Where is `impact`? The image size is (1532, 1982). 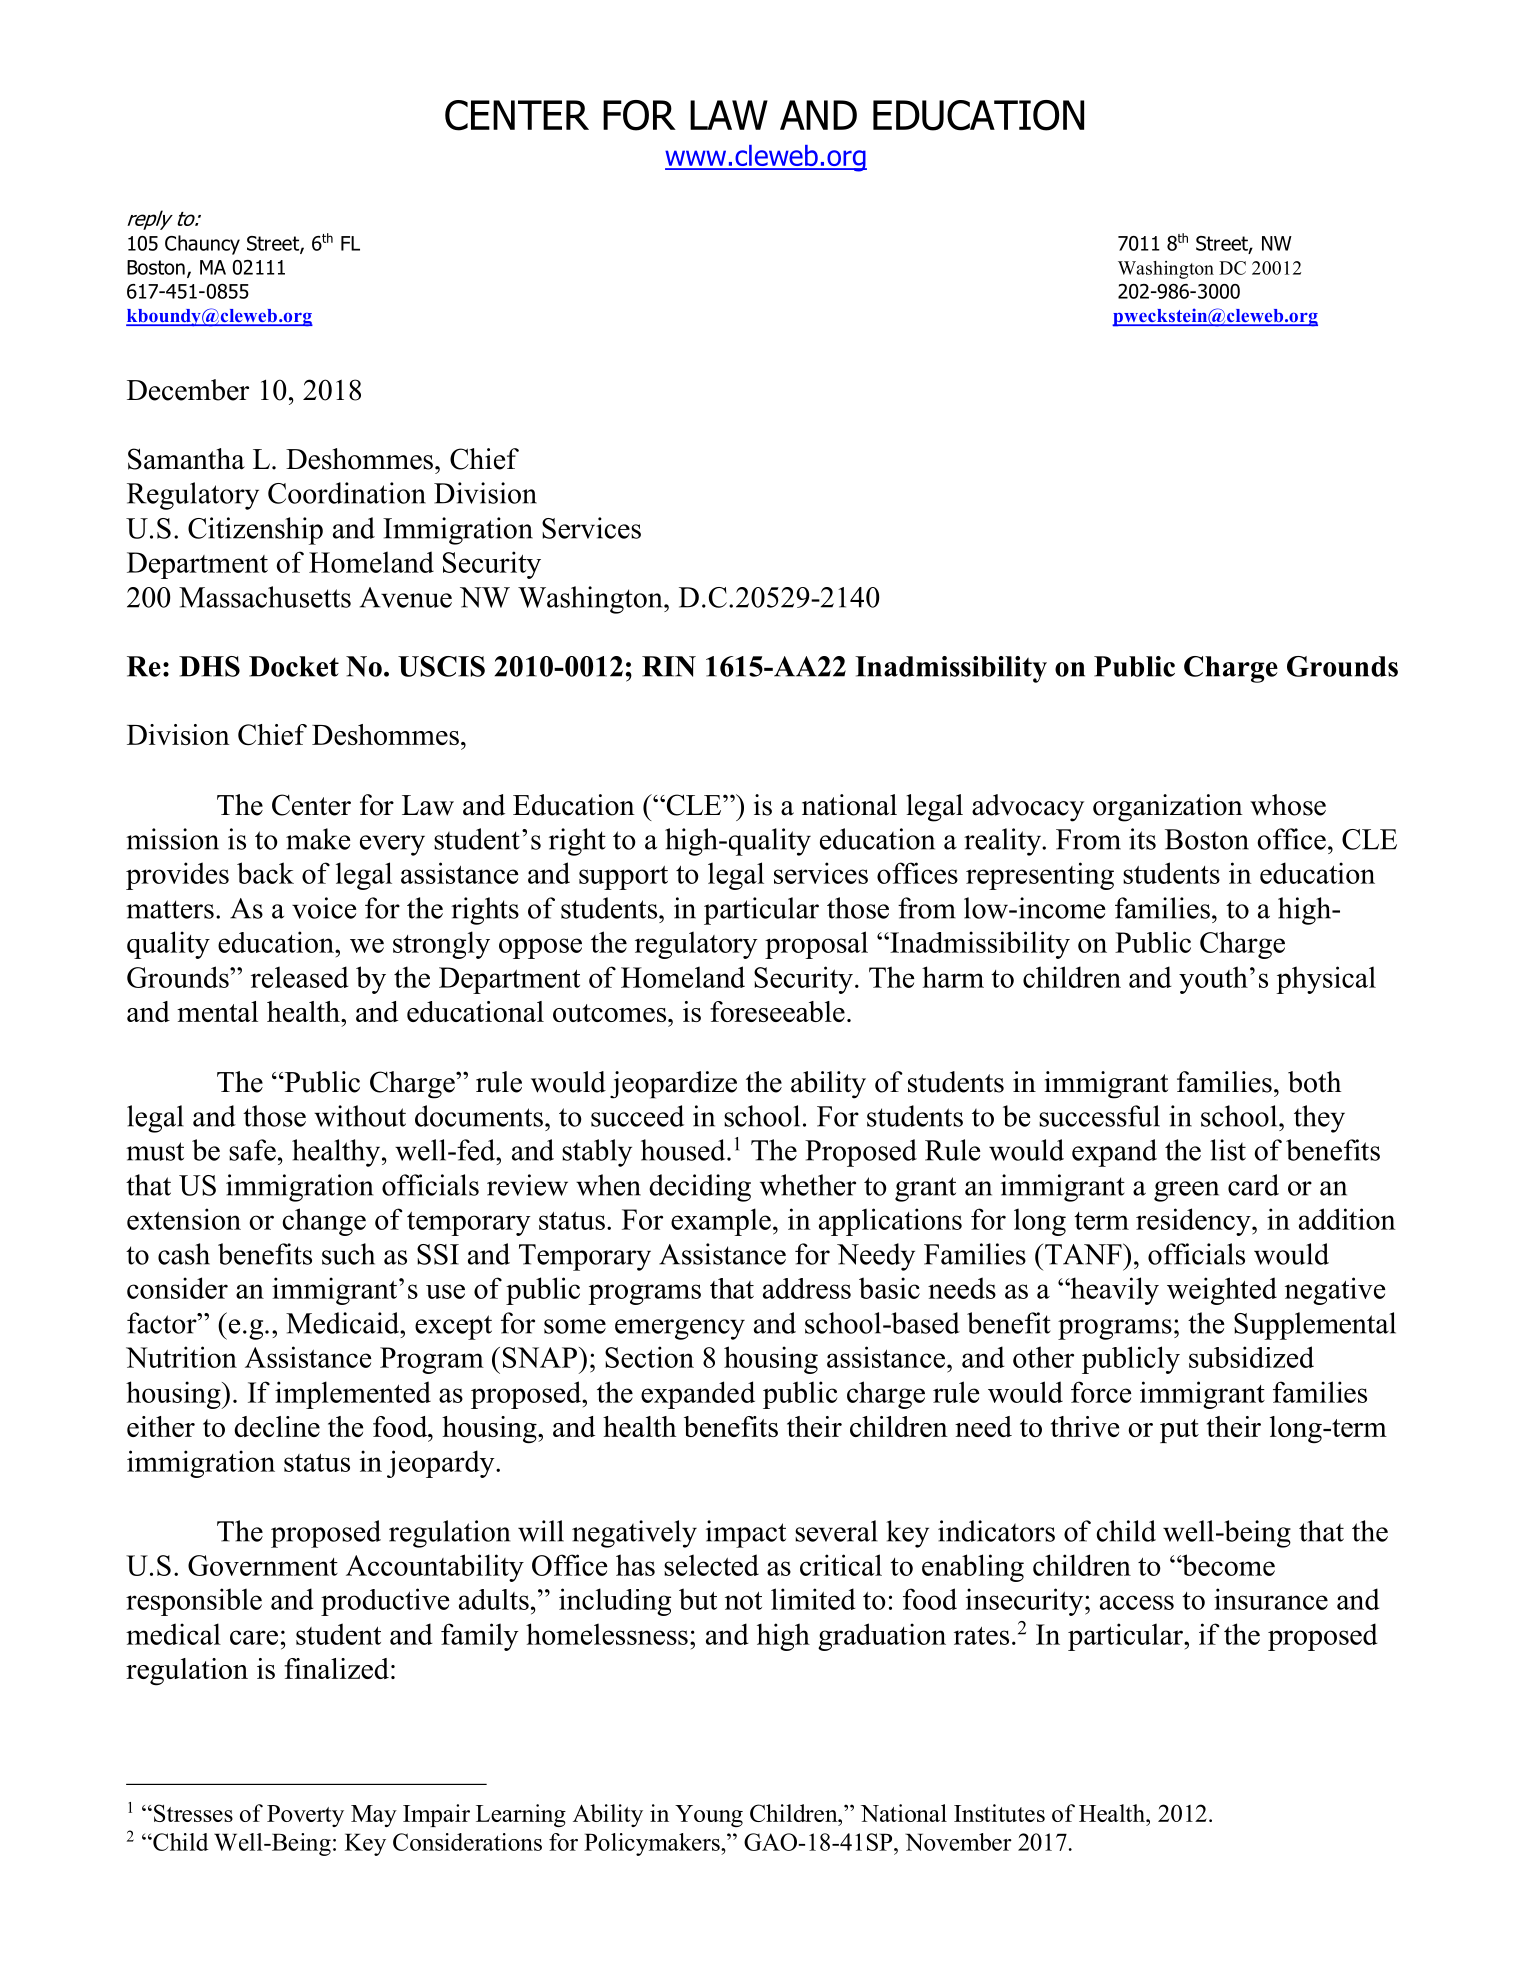
impact is located at coordinates (746, 1534).
